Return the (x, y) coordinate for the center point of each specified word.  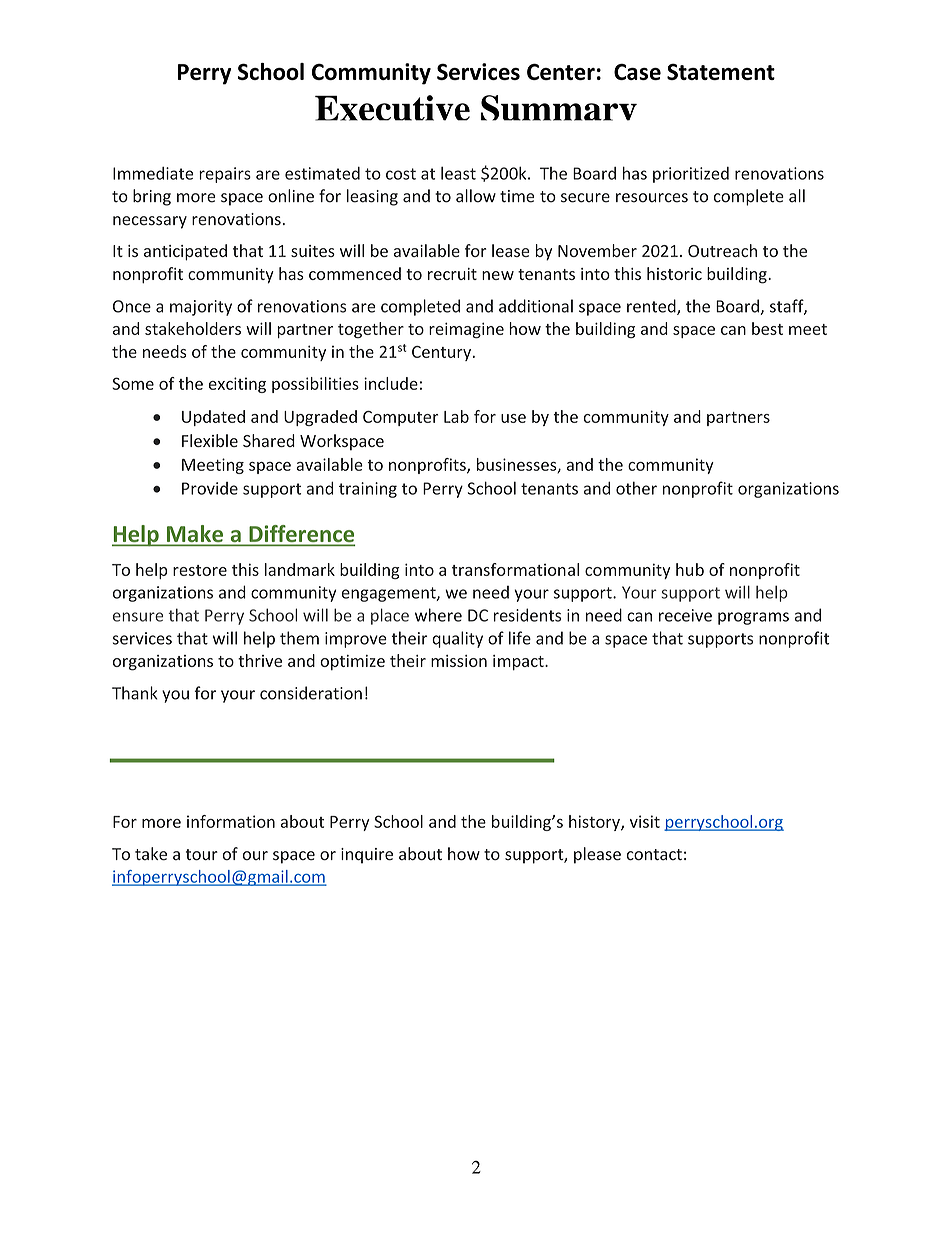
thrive (260, 660)
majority (201, 308)
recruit (452, 274)
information (231, 821)
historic (674, 273)
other (636, 488)
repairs (225, 175)
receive (685, 615)
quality (457, 639)
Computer (400, 418)
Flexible (210, 440)
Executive (392, 108)
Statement (721, 71)
